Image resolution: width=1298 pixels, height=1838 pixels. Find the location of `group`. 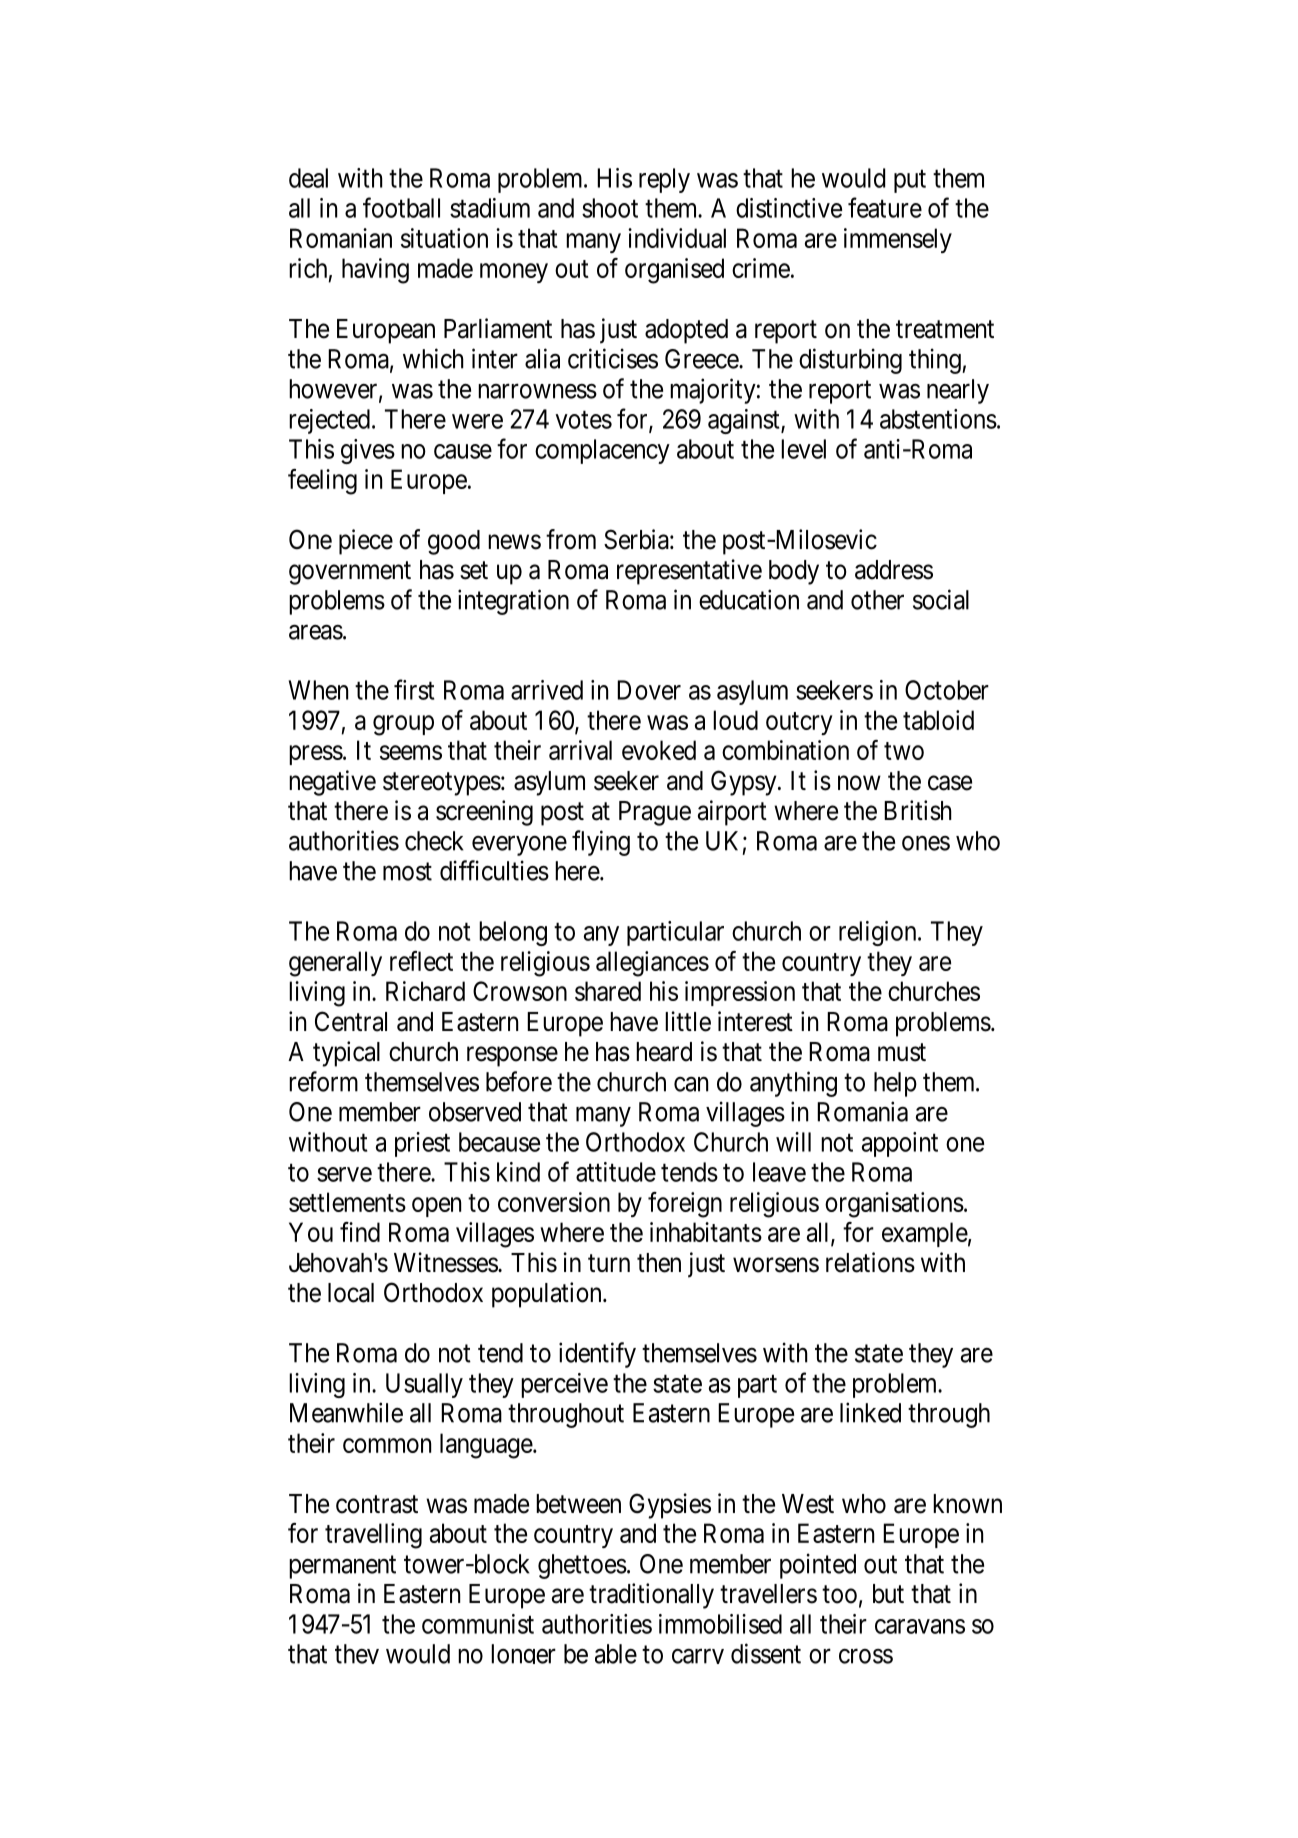

group is located at coordinates (403, 725).
